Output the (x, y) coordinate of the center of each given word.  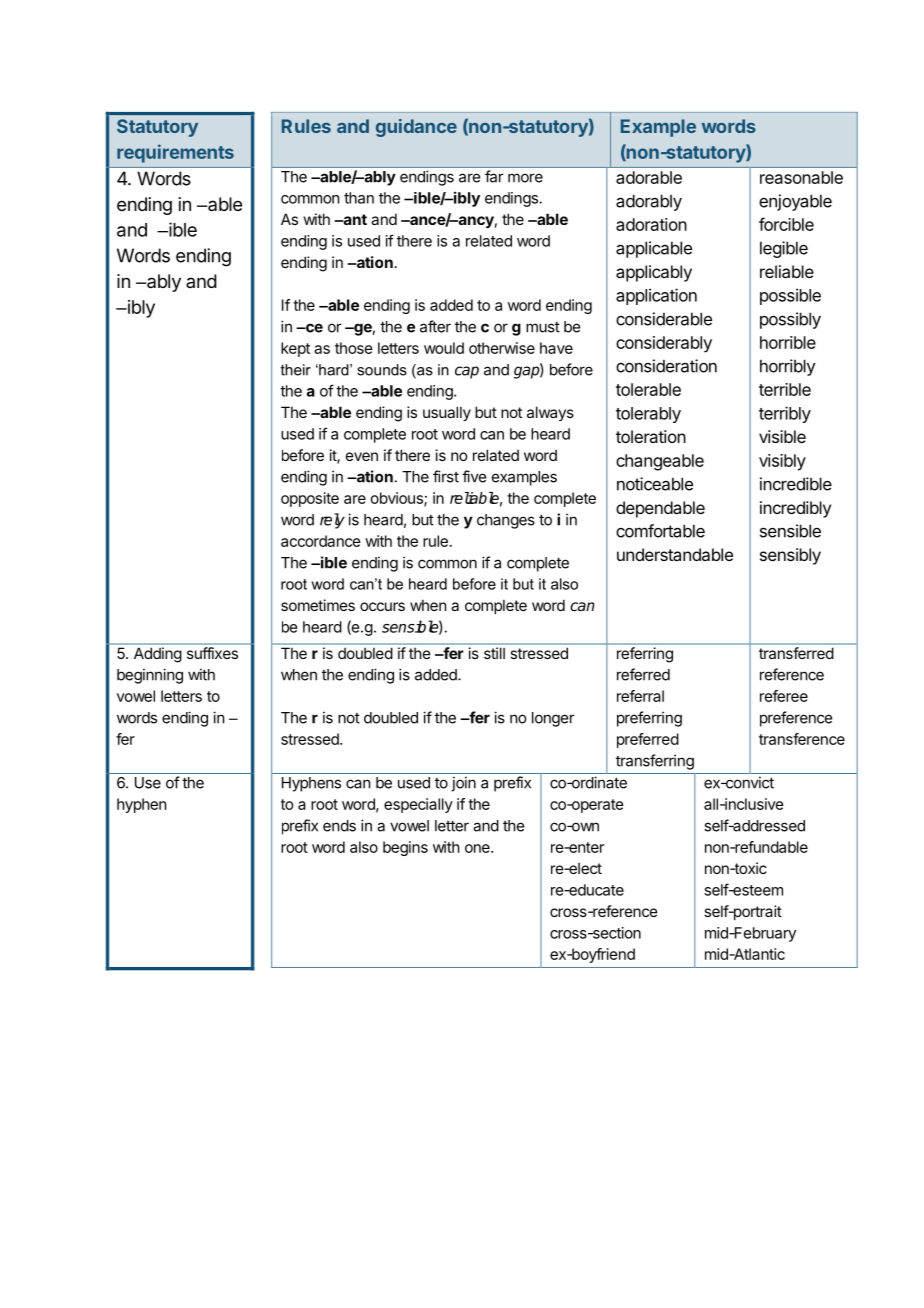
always (550, 413)
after (435, 326)
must (543, 327)
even (362, 456)
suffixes (212, 653)
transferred (796, 653)
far (494, 176)
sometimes (318, 605)
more (525, 178)
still (494, 653)
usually (447, 413)
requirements (175, 153)
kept (295, 349)
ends (339, 826)
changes (506, 521)
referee (784, 696)
